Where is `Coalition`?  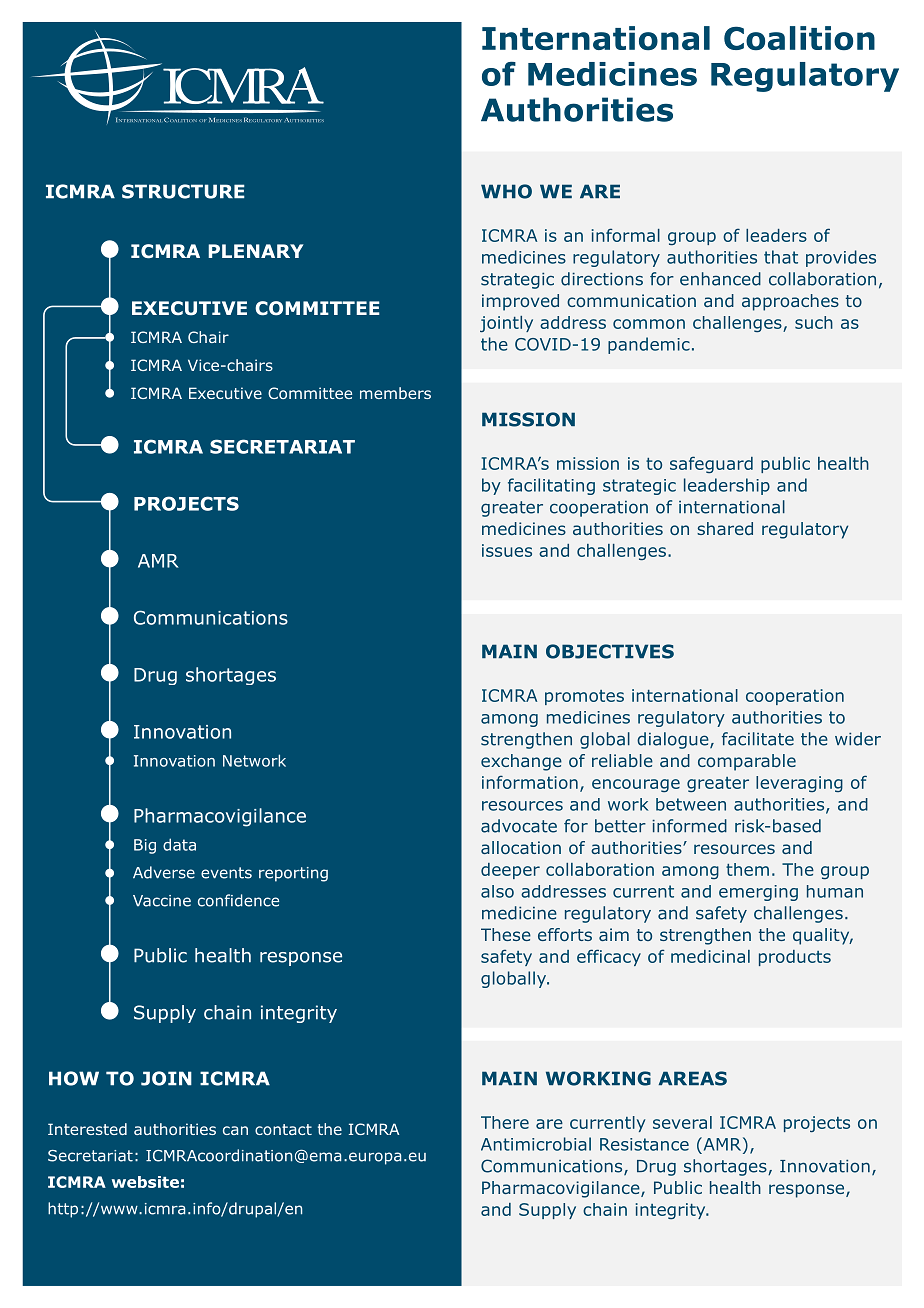
Coalition is located at coordinates (799, 38).
